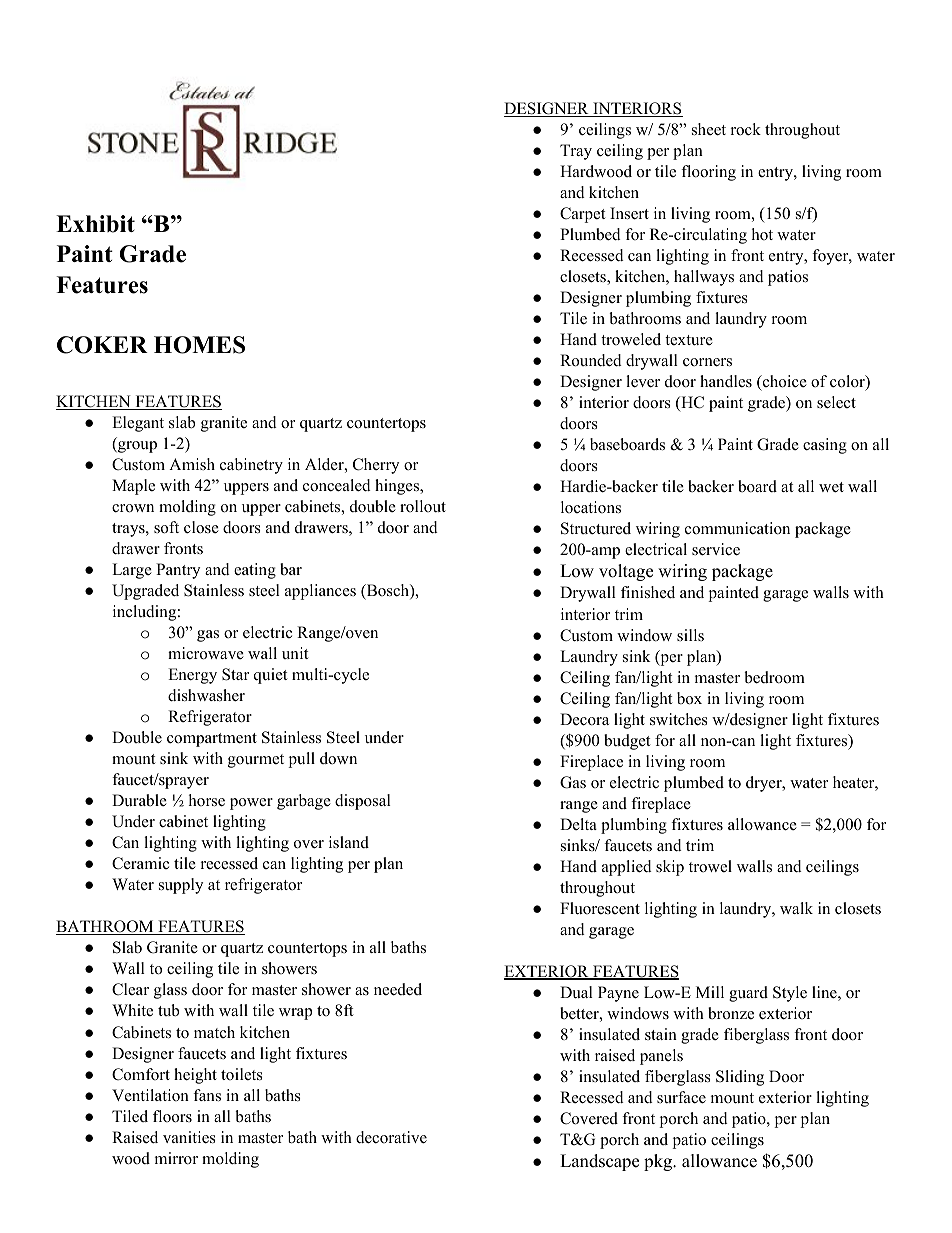 This screenshot has width=952, height=1233. I want to click on communication, so click(737, 528).
